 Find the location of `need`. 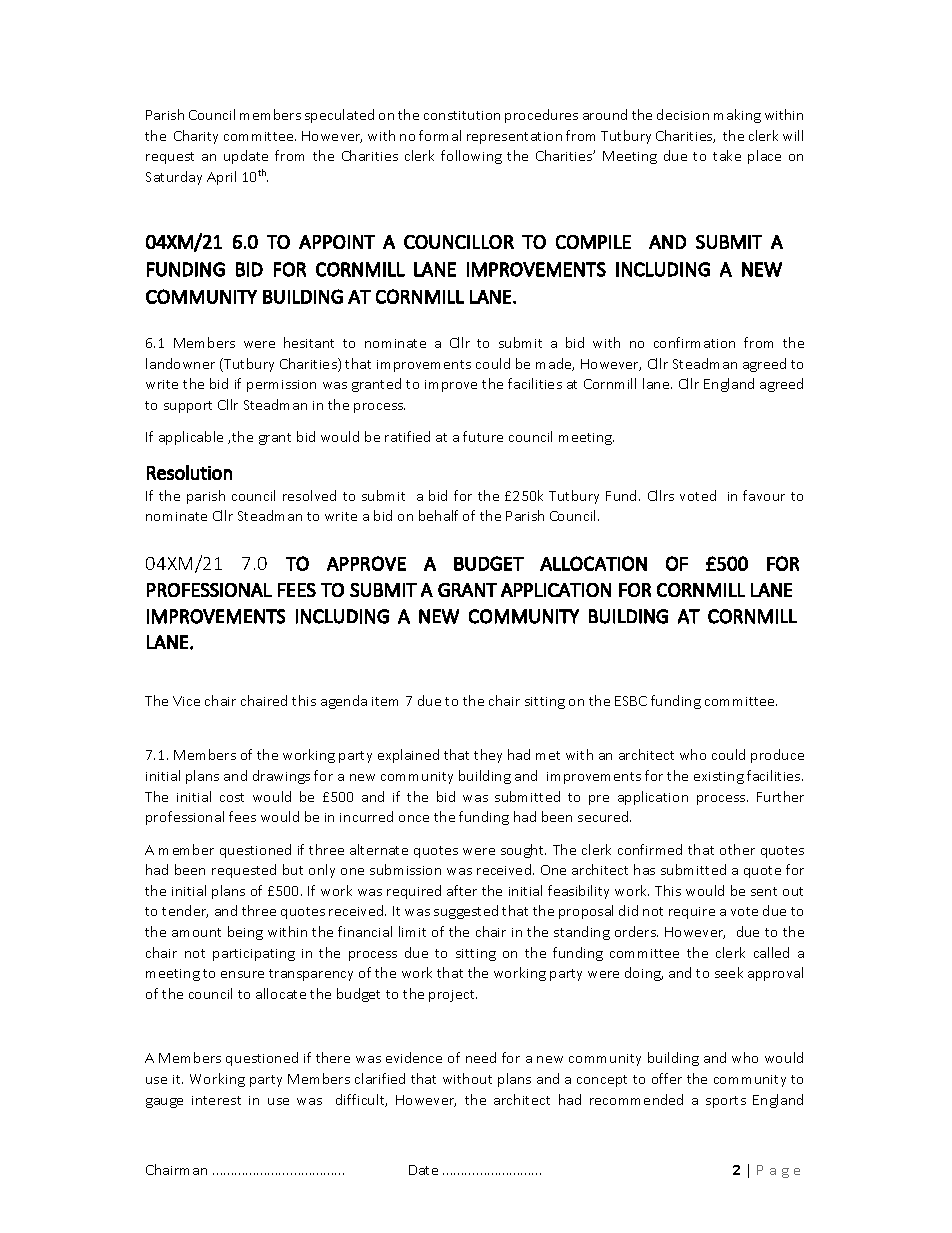

need is located at coordinates (481, 1057).
